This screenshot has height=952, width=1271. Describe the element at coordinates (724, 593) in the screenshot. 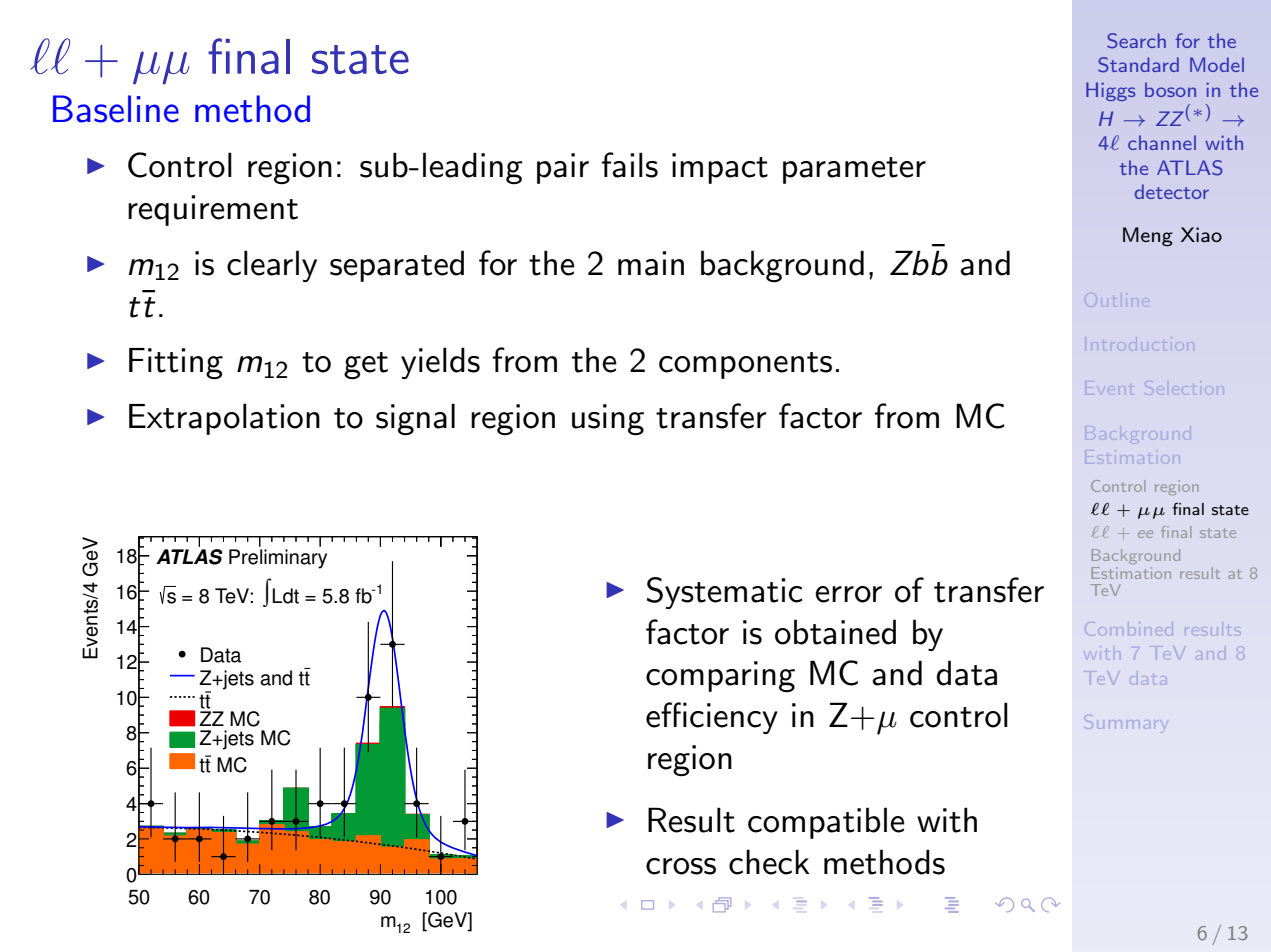

I see `Systematic` at that location.
